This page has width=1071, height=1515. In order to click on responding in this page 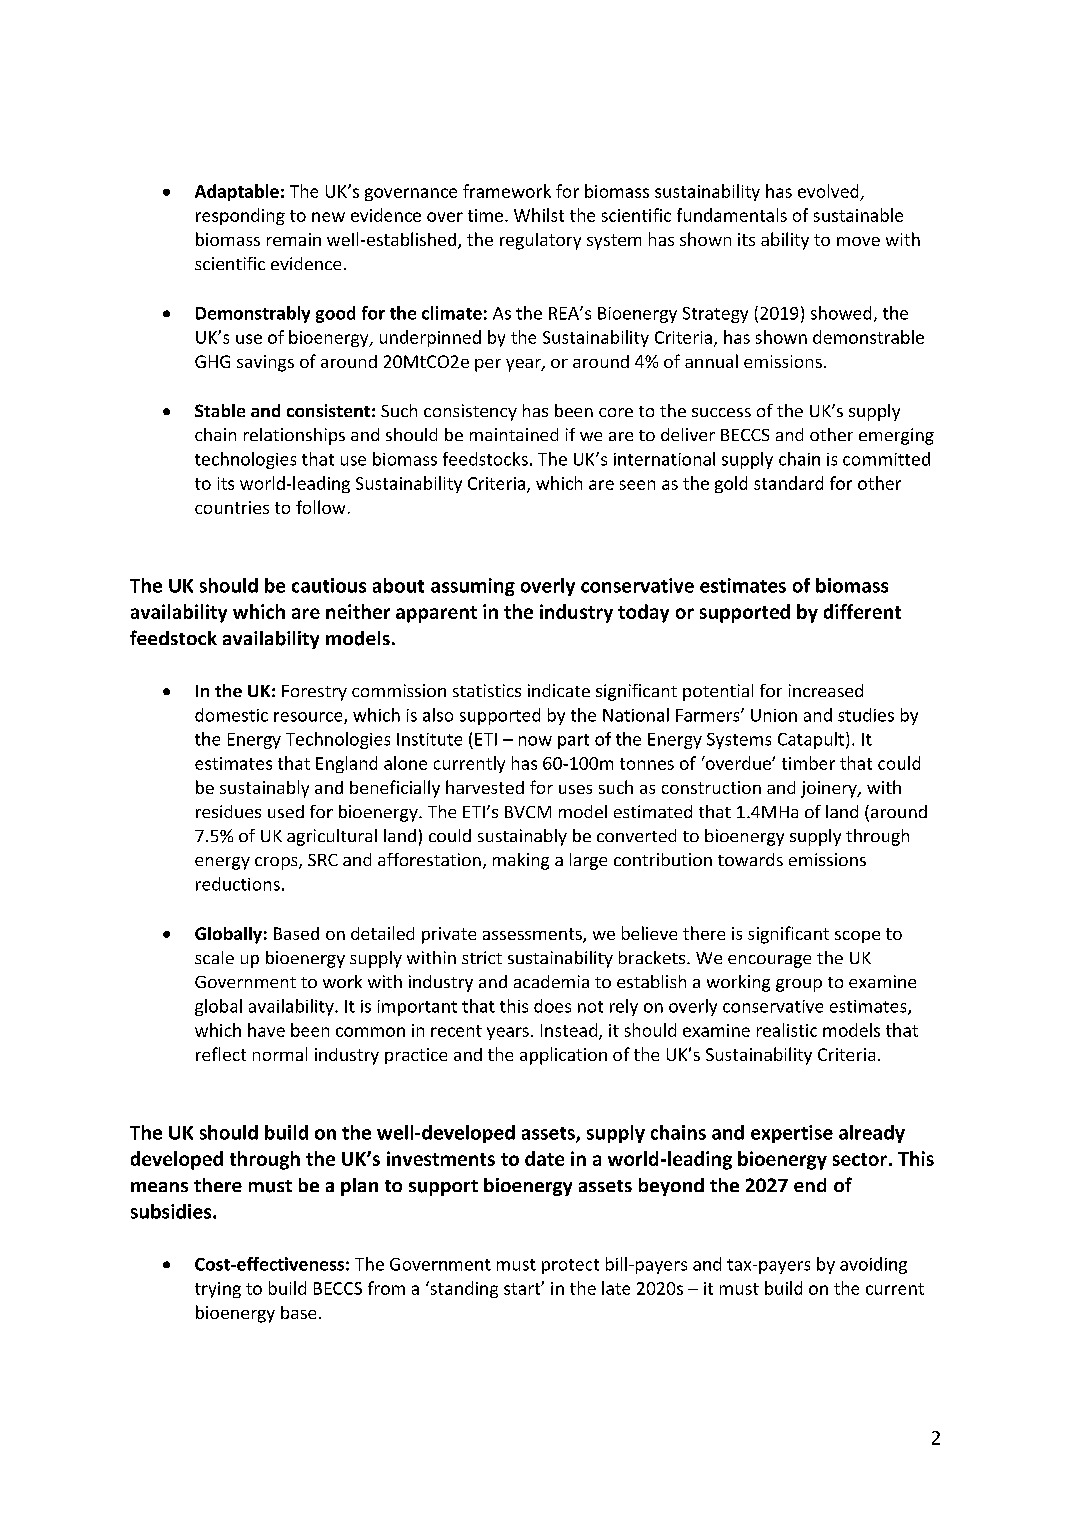, I will do `click(240, 216)`.
